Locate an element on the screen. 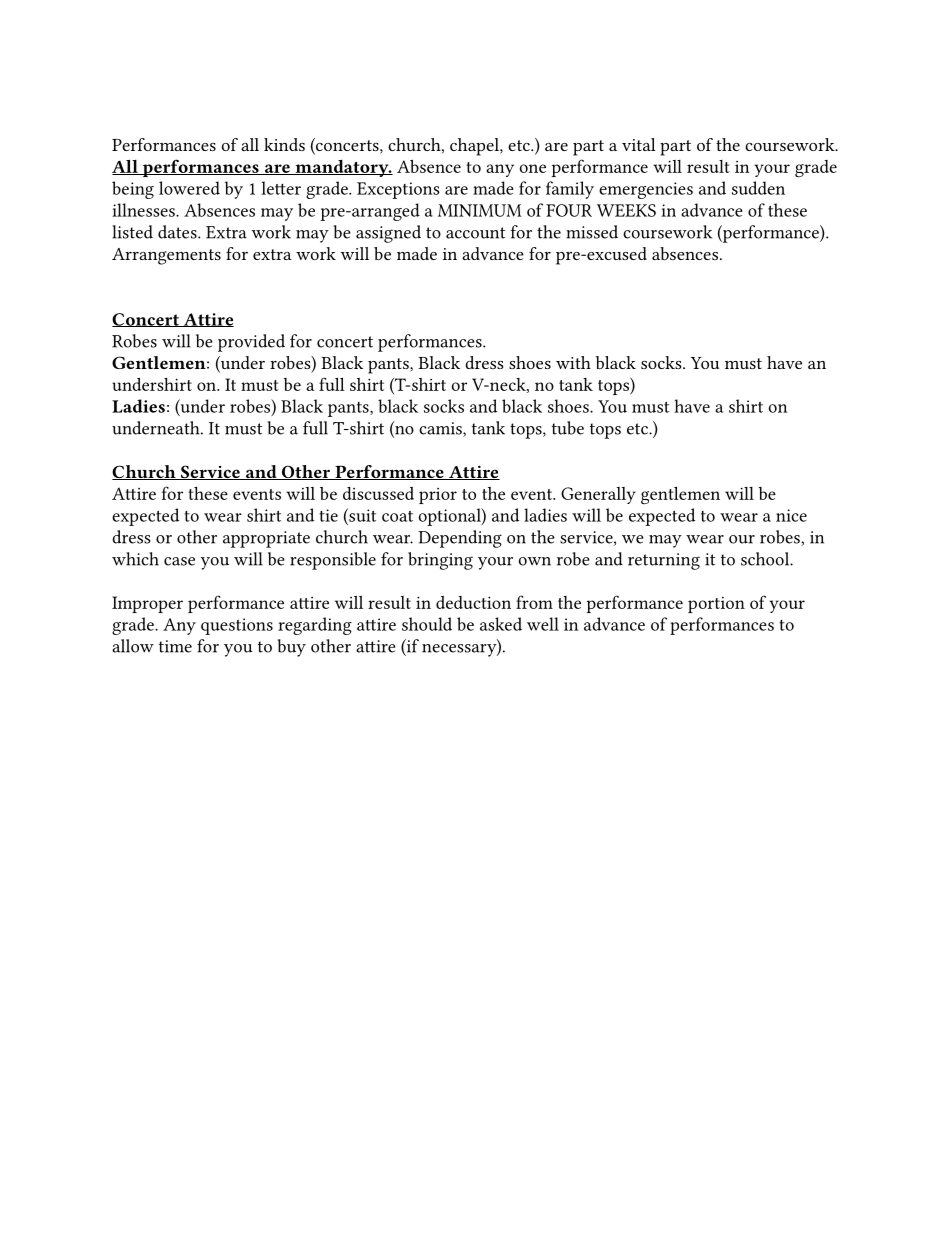 Image resolution: width=952 pixels, height=1233 pixels. portion is located at coordinates (716, 605).
